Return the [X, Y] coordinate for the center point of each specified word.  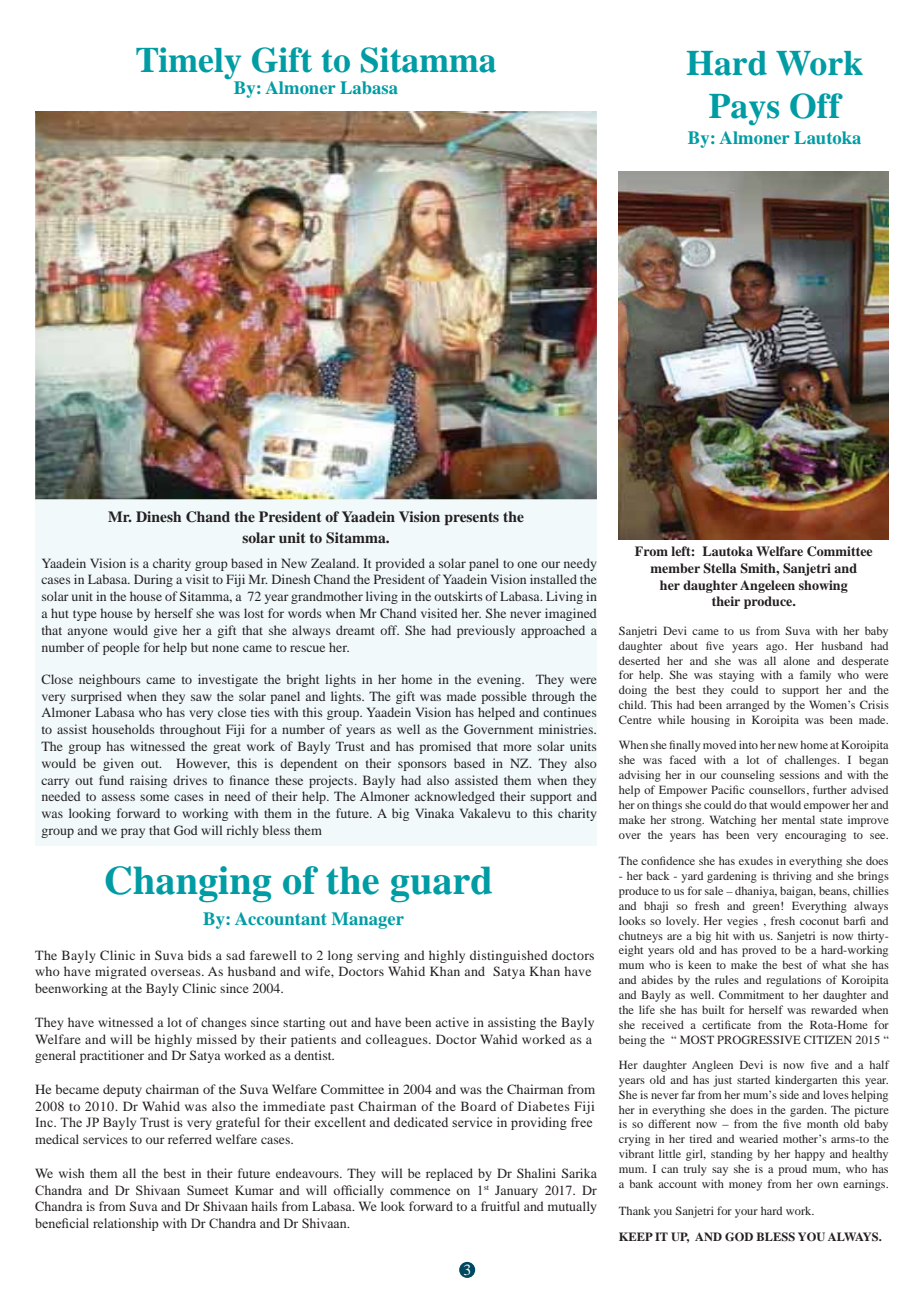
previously [486, 631]
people [121, 648]
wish [71, 1173]
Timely [189, 64]
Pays [744, 110]
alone [796, 660]
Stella [720, 568]
